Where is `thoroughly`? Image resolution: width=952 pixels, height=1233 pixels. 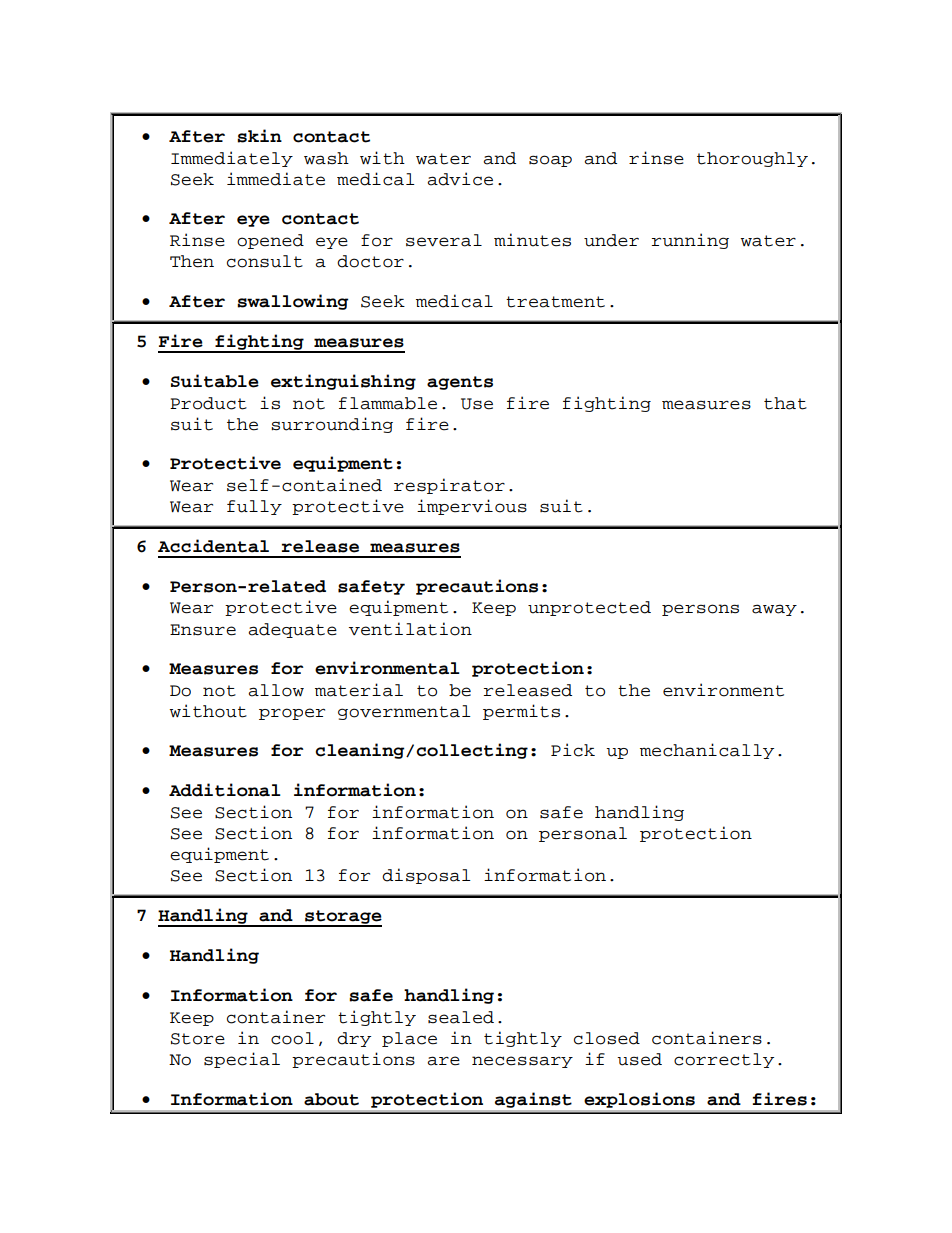 thoroughly is located at coordinates (752, 159).
